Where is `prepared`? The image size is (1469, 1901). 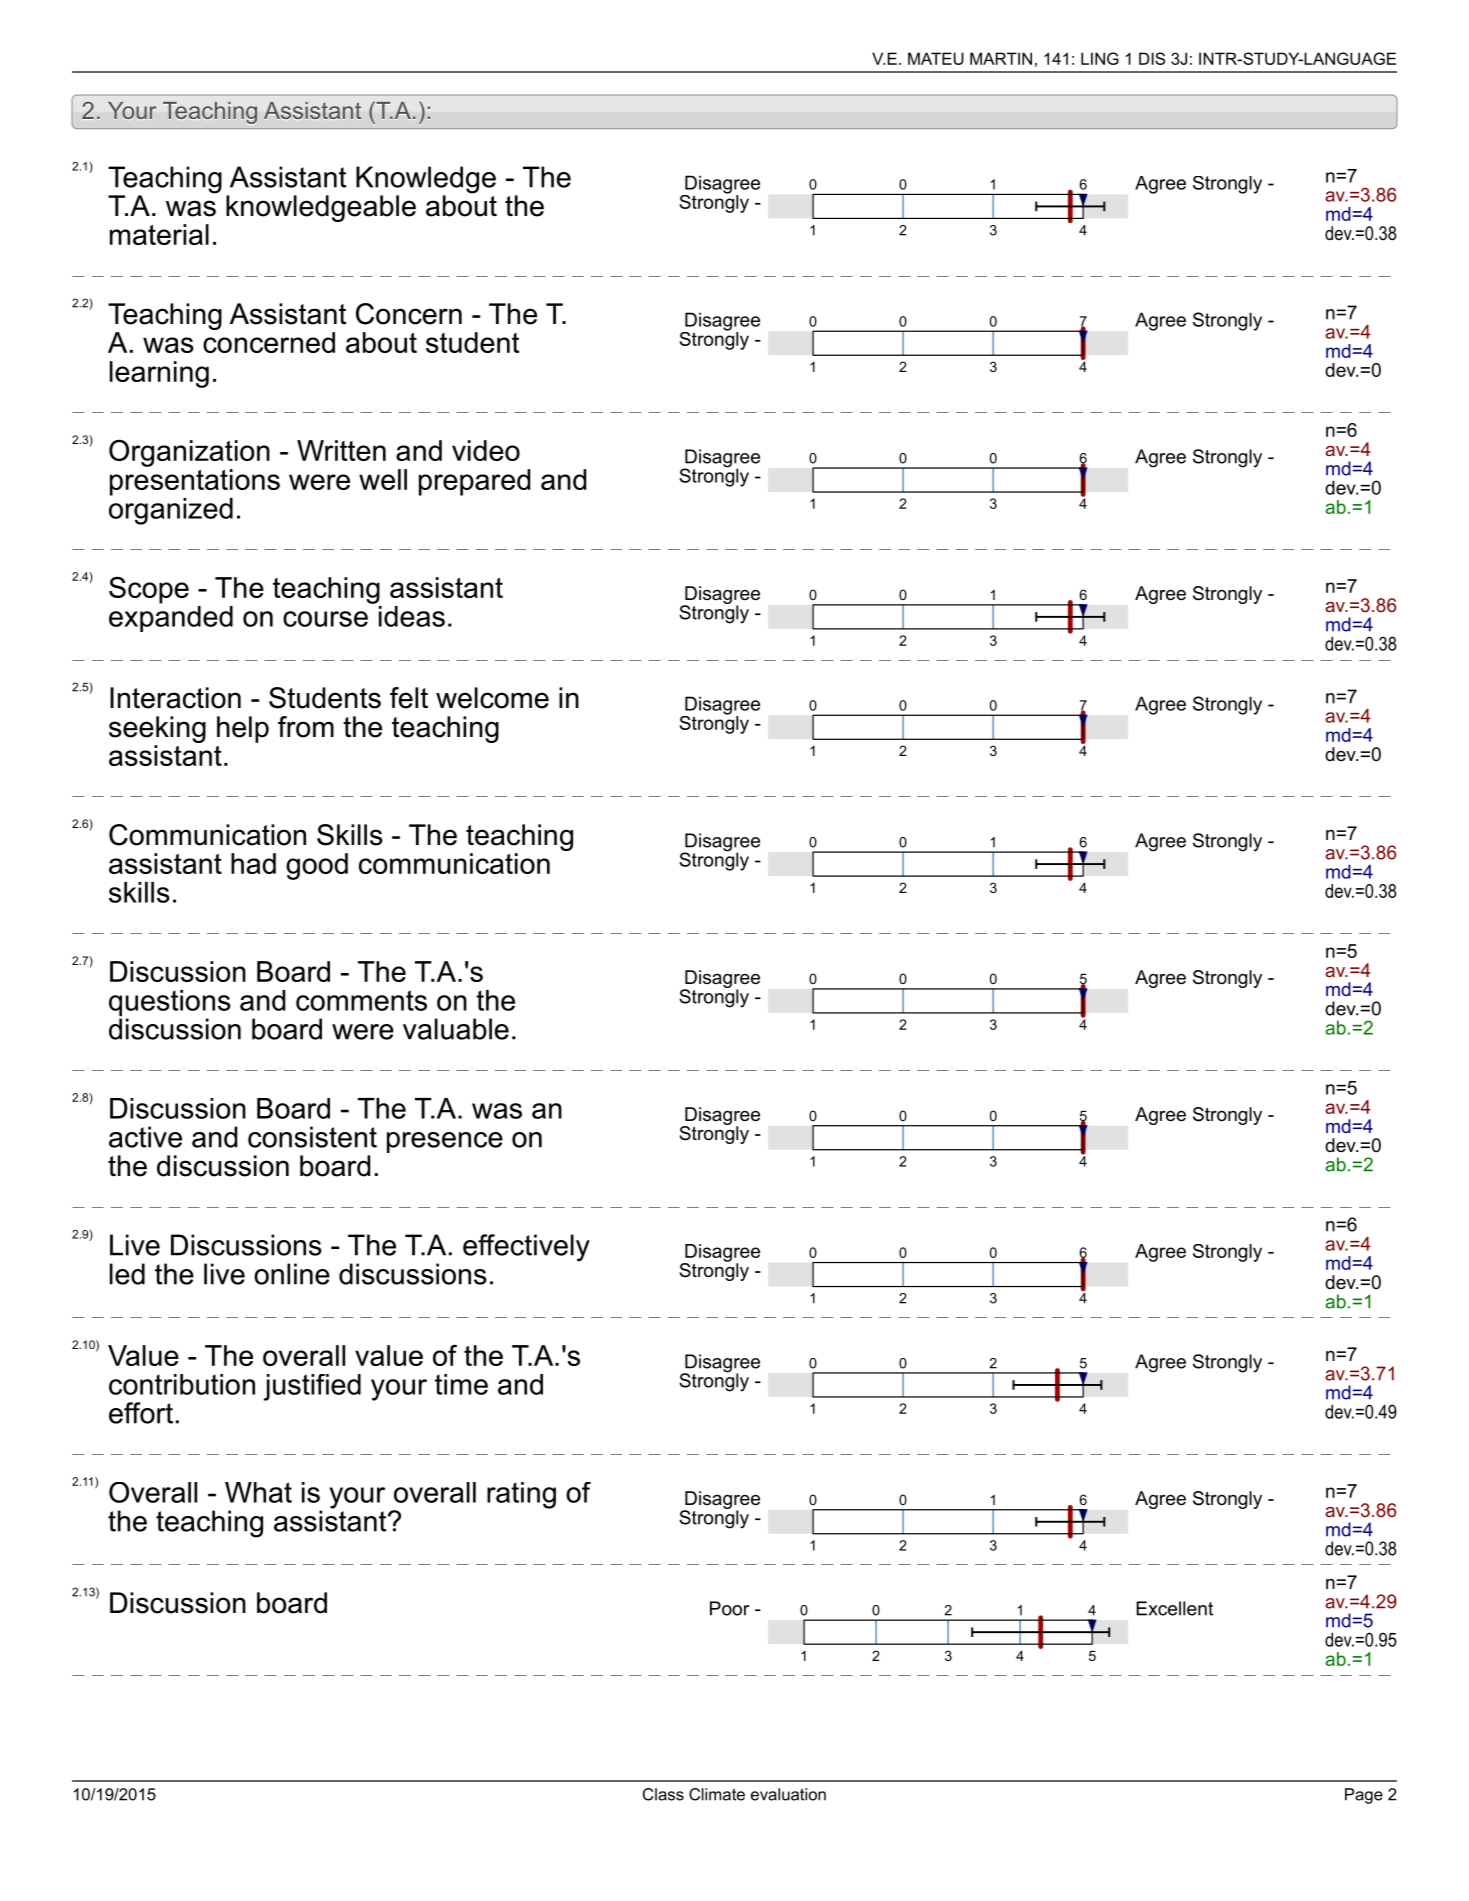
prepared is located at coordinates (474, 482).
